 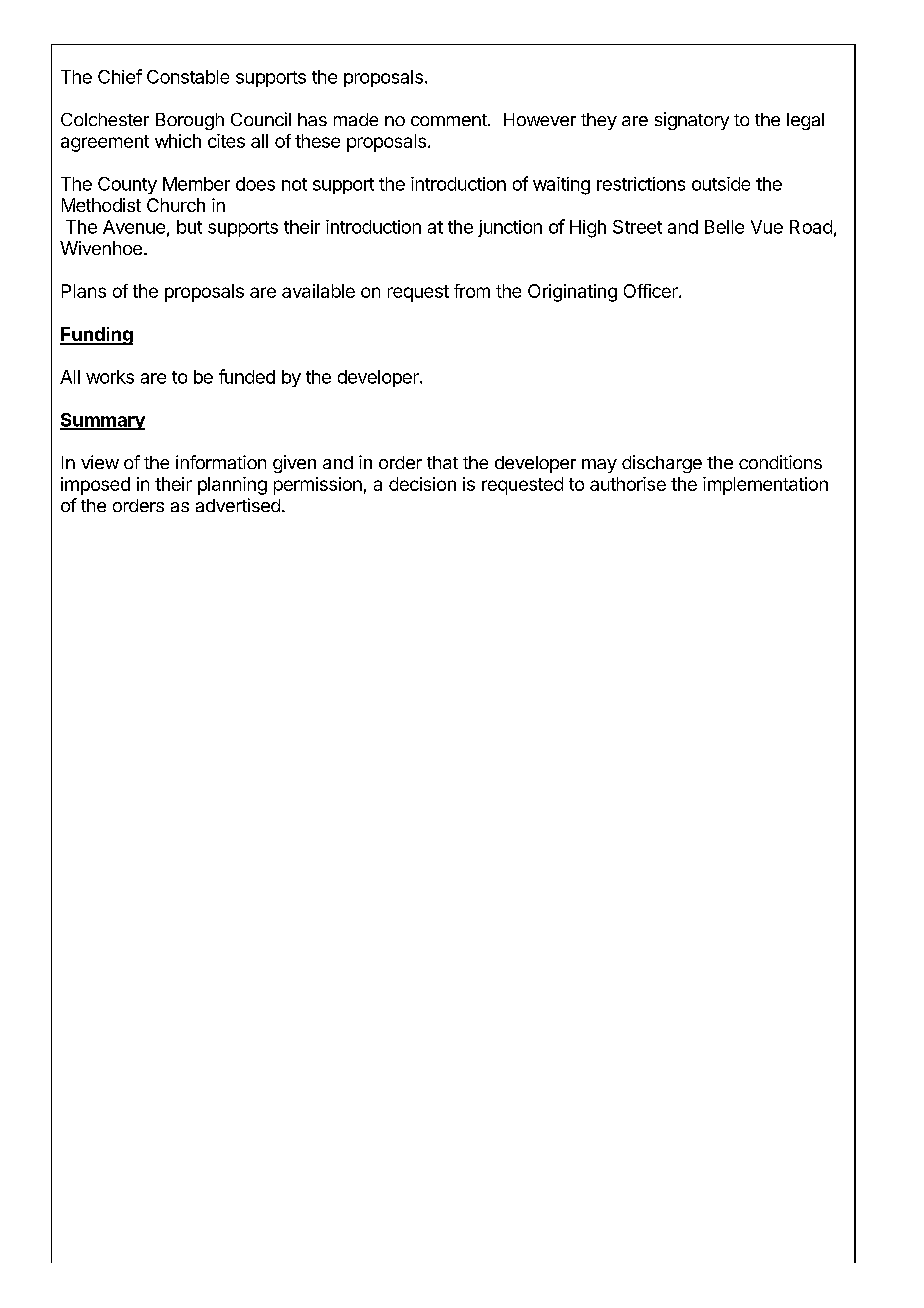 What do you see at coordinates (561, 186) in the screenshot?
I see `waiting` at bounding box center [561, 186].
